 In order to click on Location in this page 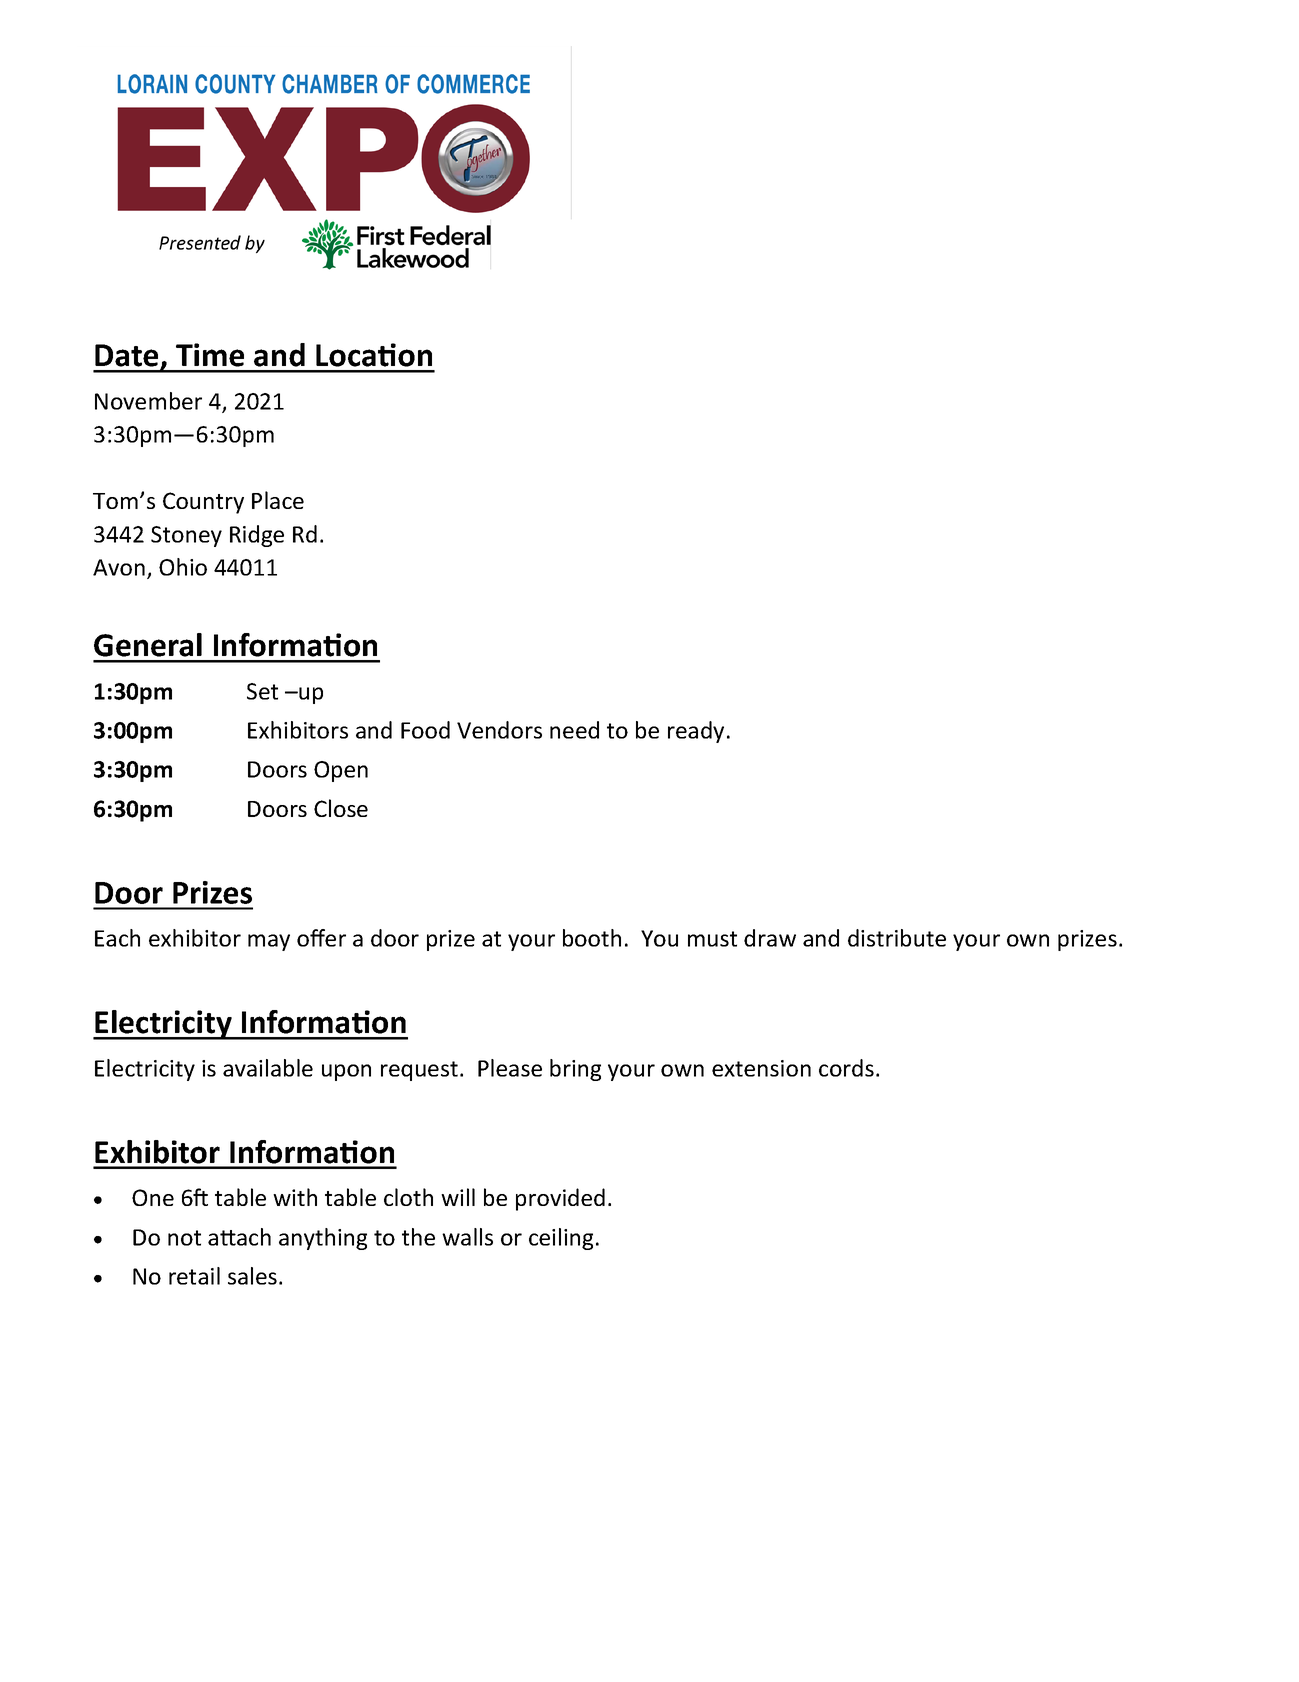, I will do `click(374, 355)`.
